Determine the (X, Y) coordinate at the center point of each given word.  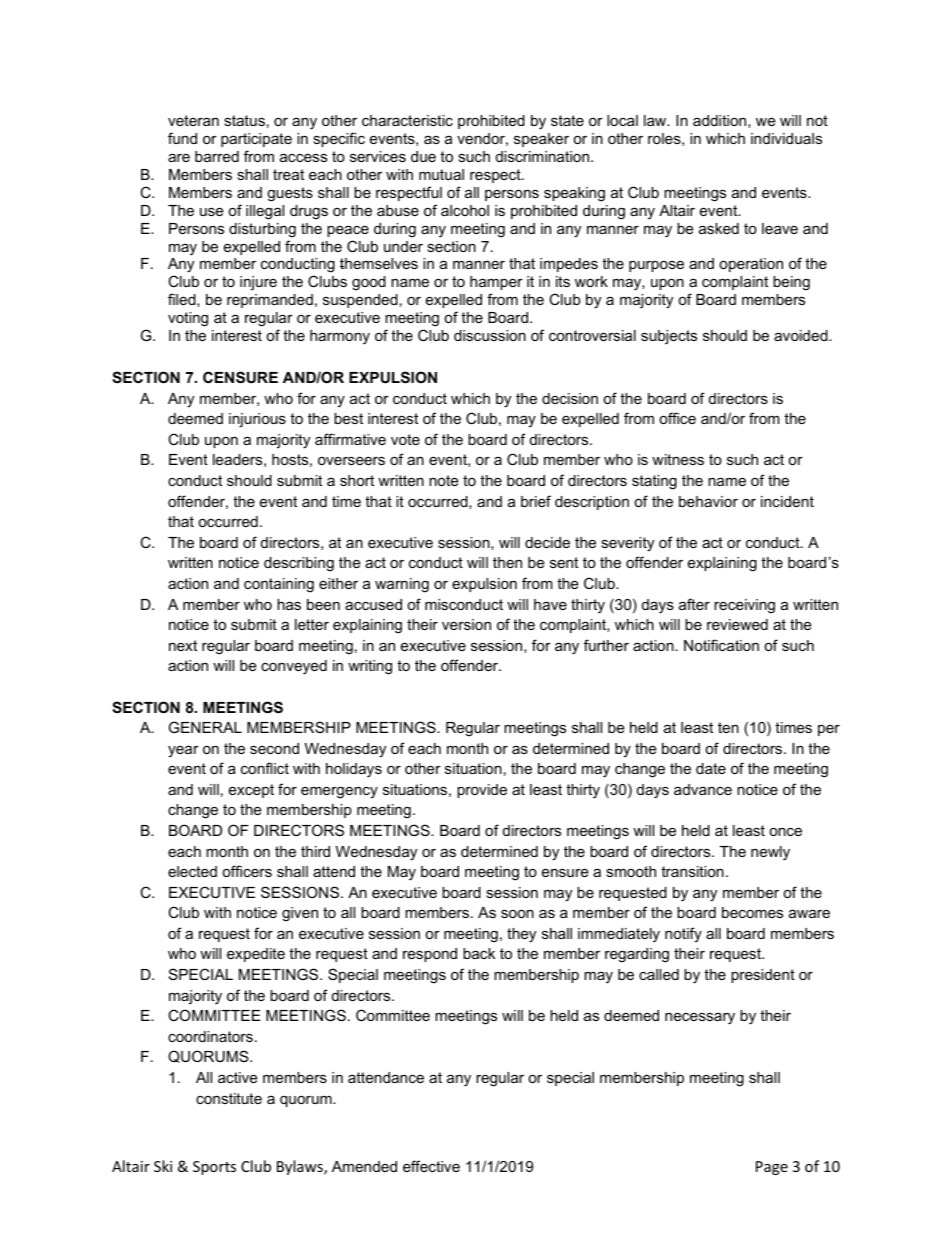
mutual (441, 174)
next (183, 645)
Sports (214, 1168)
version (466, 624)
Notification (721, 645)
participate (256, 140)
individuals (786, 138)
